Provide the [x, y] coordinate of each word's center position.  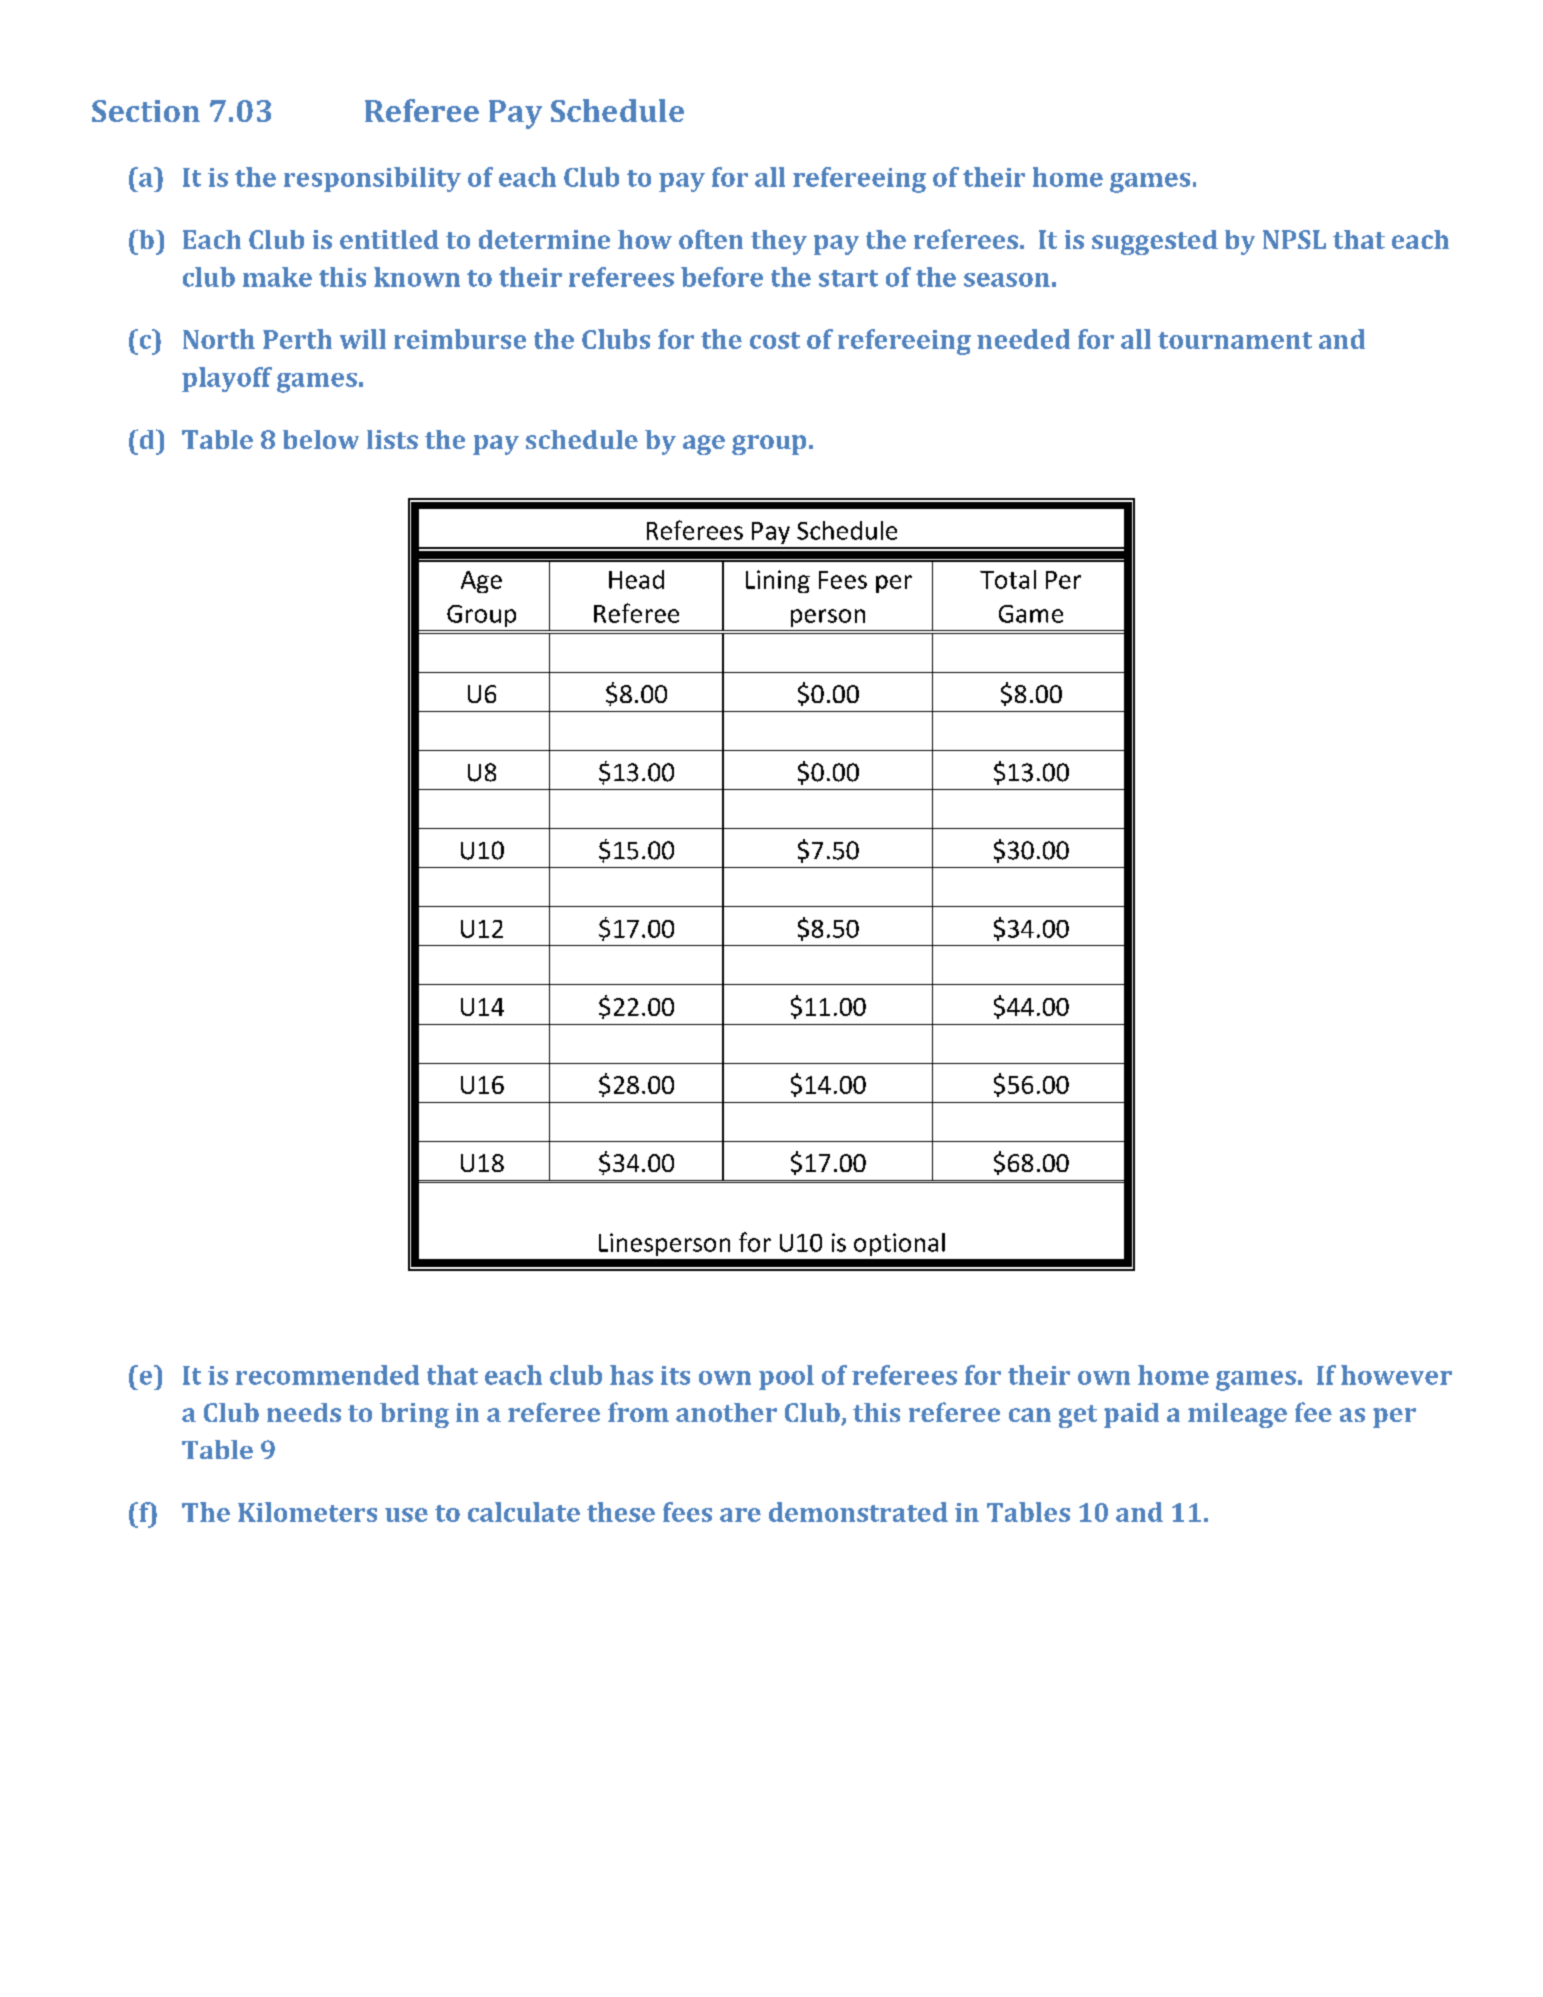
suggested [1155, 242]
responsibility [372, 179]
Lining [778, 581]
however [1396, 1375]
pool [786, 1377]
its [675, 1375]
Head [636, 579]
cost [775, 340]
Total [1008, 579]
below [321, 439]
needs [304, 1412]
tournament [1235, 340]
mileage [1237, 1415]
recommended [327, 1375]
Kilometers [307, 1512]
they [779, 242]
